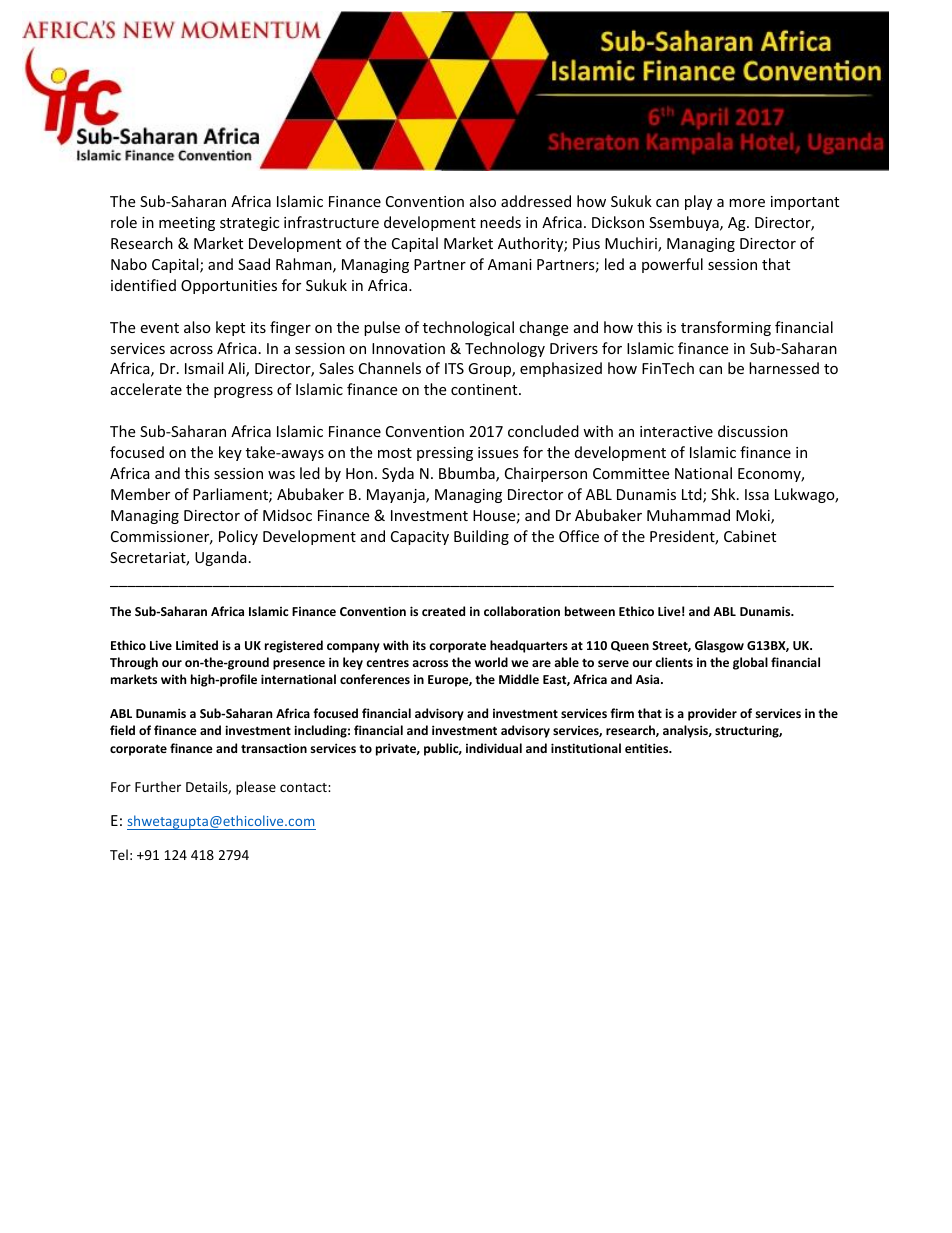  What do you see at coordinates (119, 854) in the screenshot?
I see `Tel` at bounding box center [119, 854].
